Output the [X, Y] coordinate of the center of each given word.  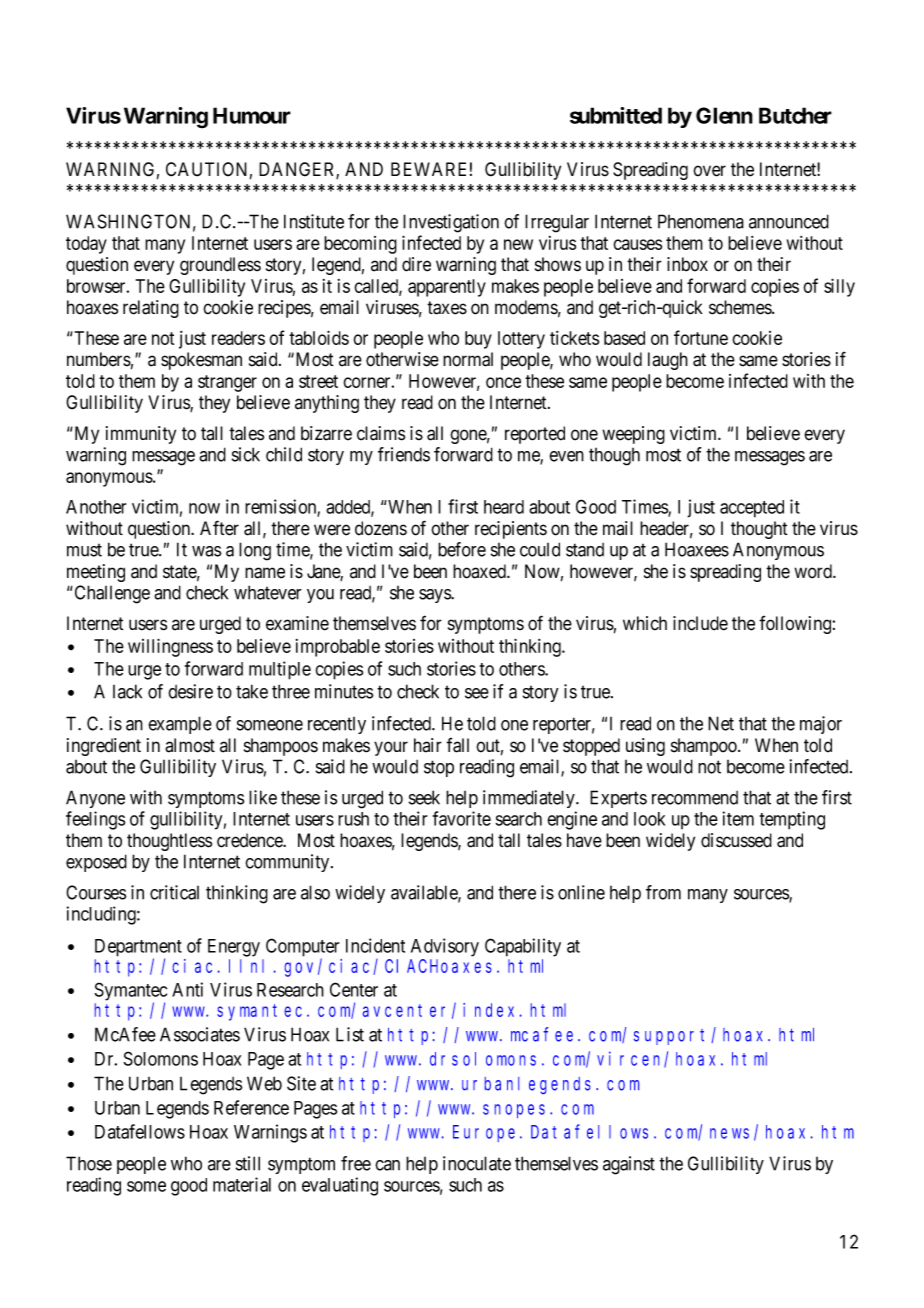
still [248, 1163]
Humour [252, 115]
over [709, 171]
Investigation [451, 223]
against [629, 1165]
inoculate [477, 1163]
